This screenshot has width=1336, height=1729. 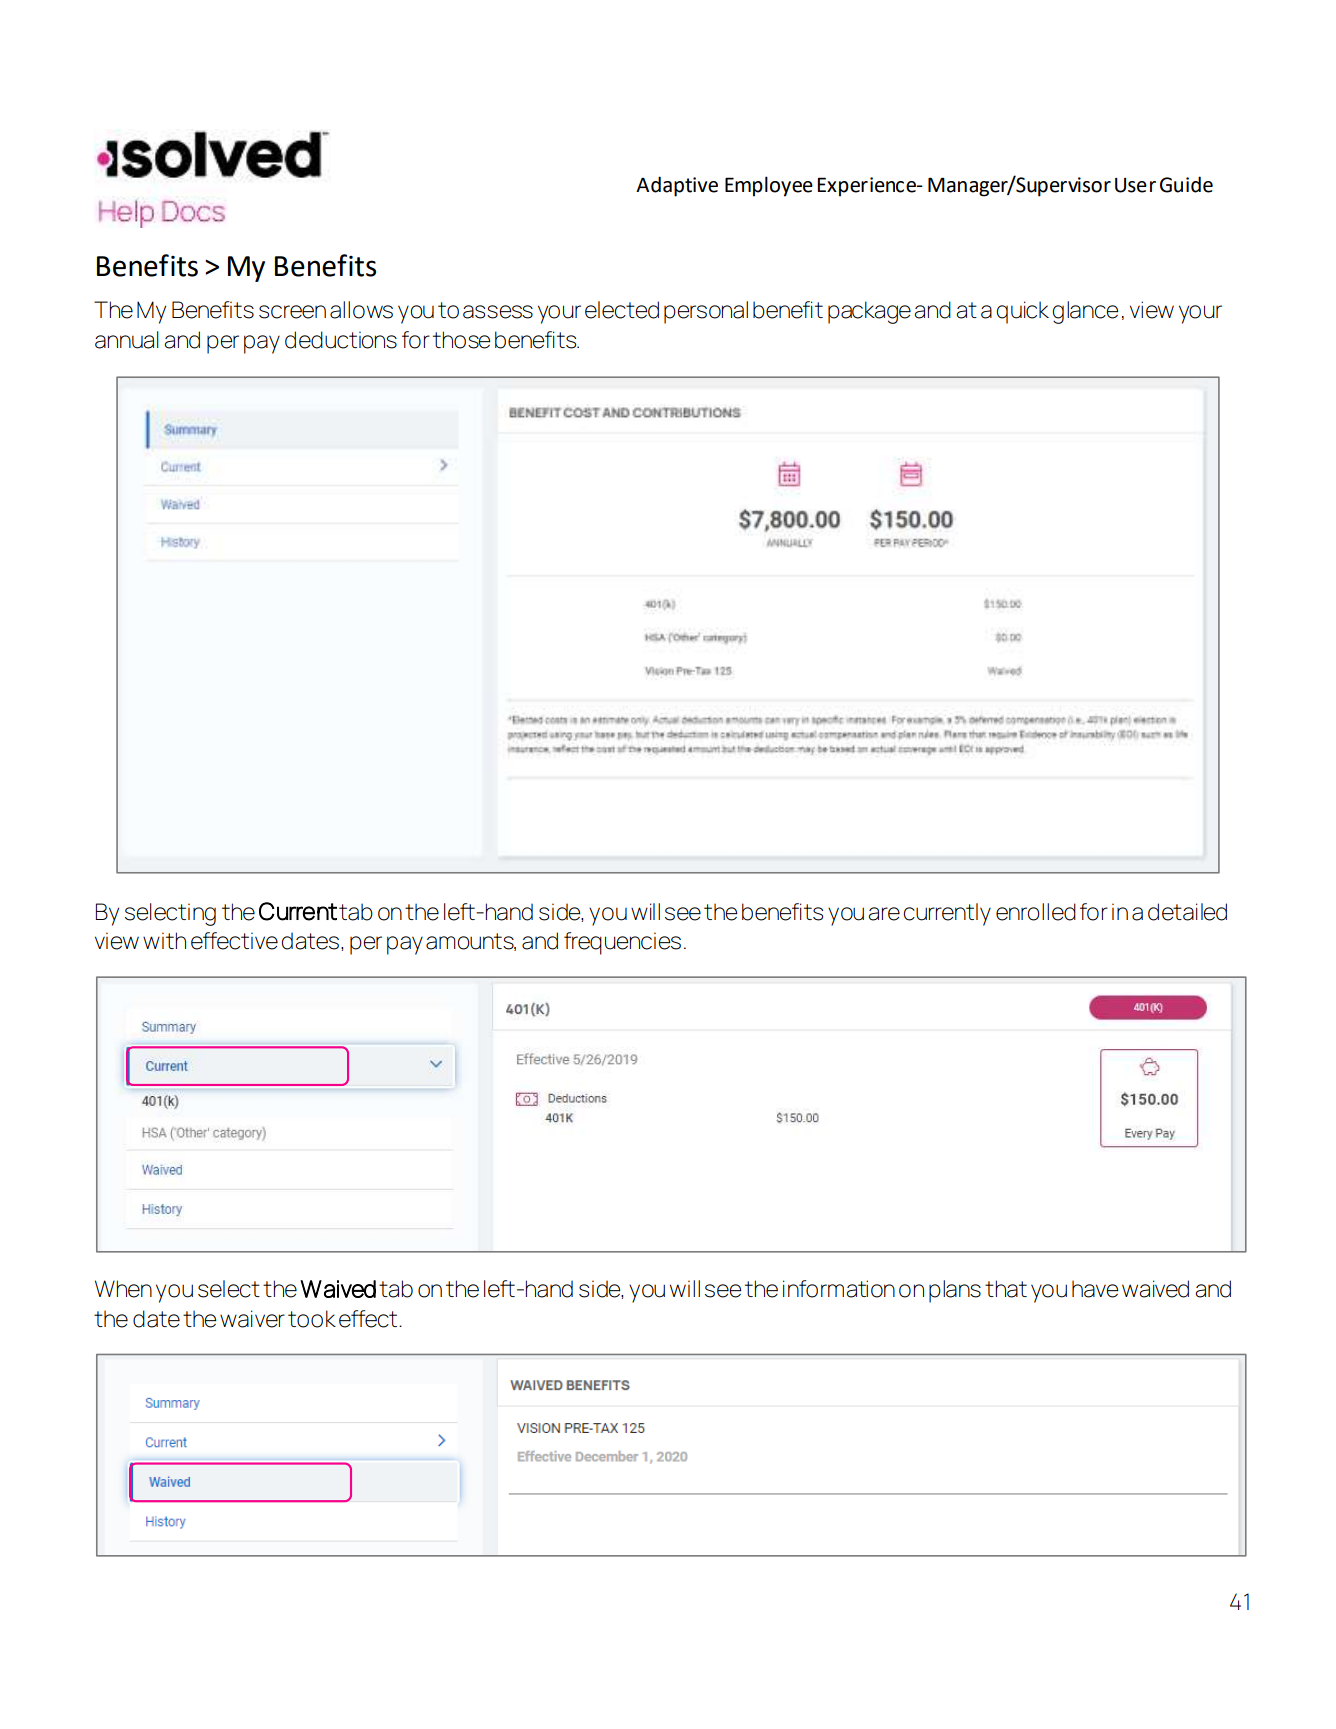 I want to click on User, so click(x=1135, y=185).
